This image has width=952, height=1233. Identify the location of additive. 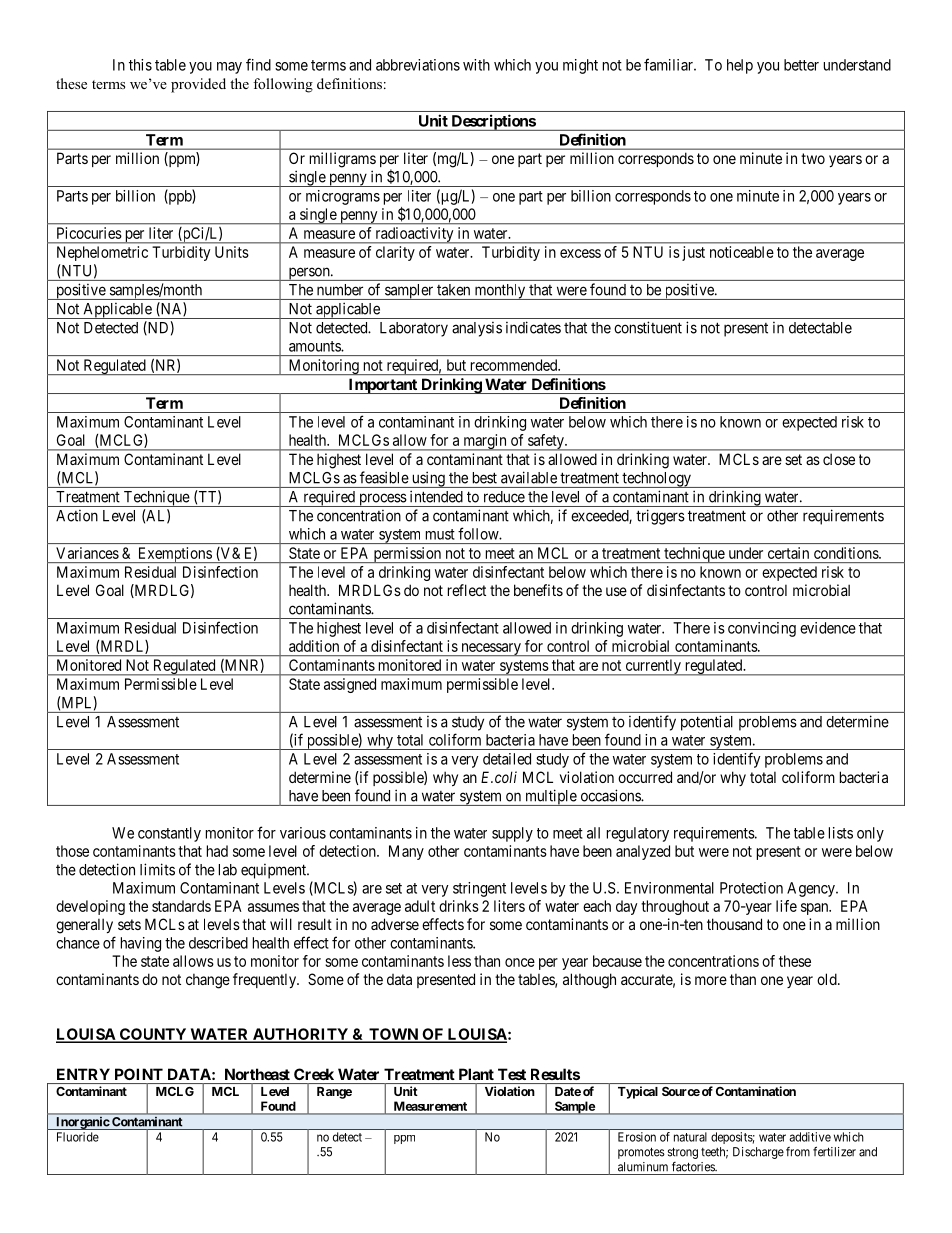
(810, 1137).
